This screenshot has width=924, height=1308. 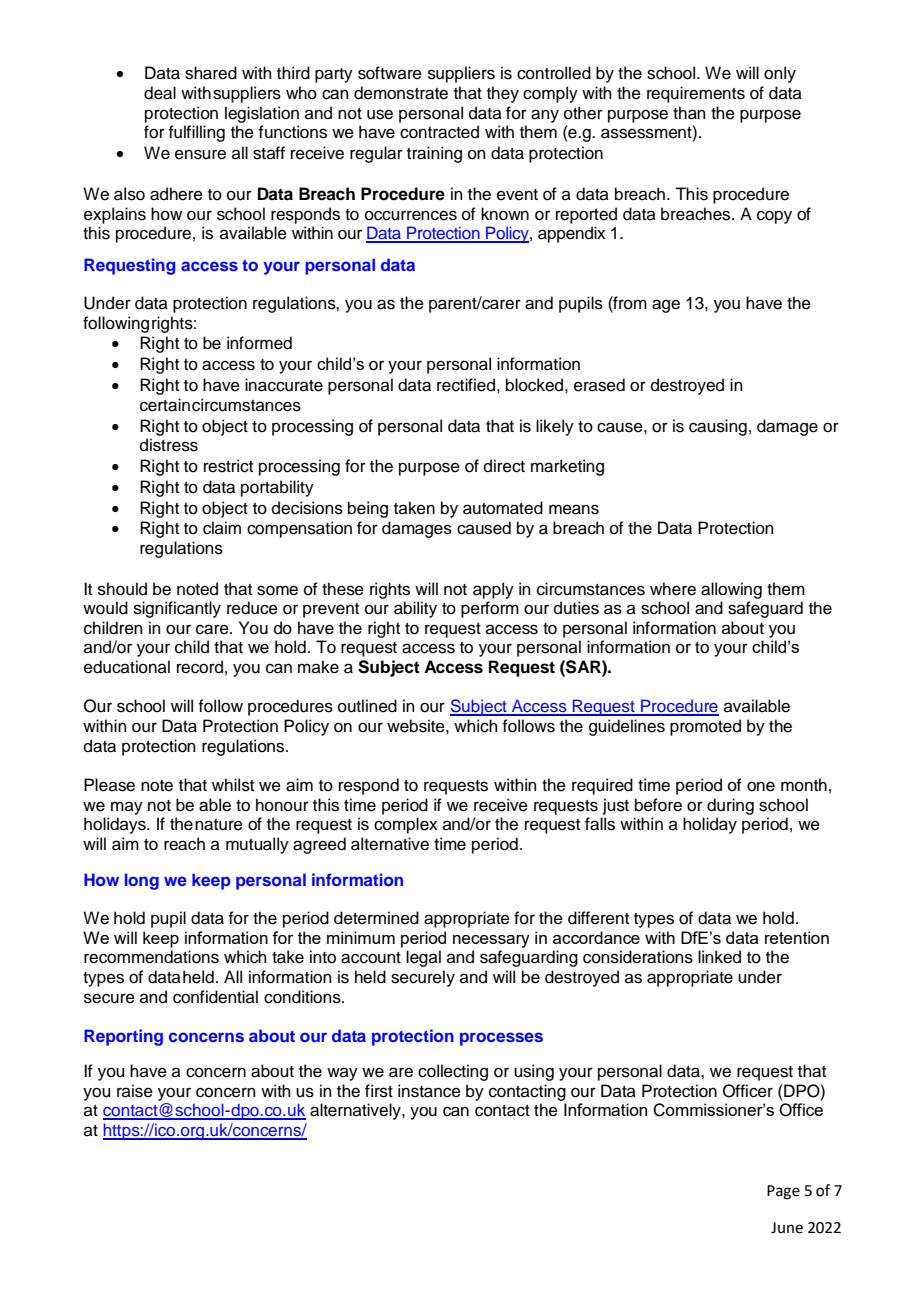 What do you see at coordinates (731, 590) in the screenshot?
I see `allowing` at bounding box center [731, 590].
